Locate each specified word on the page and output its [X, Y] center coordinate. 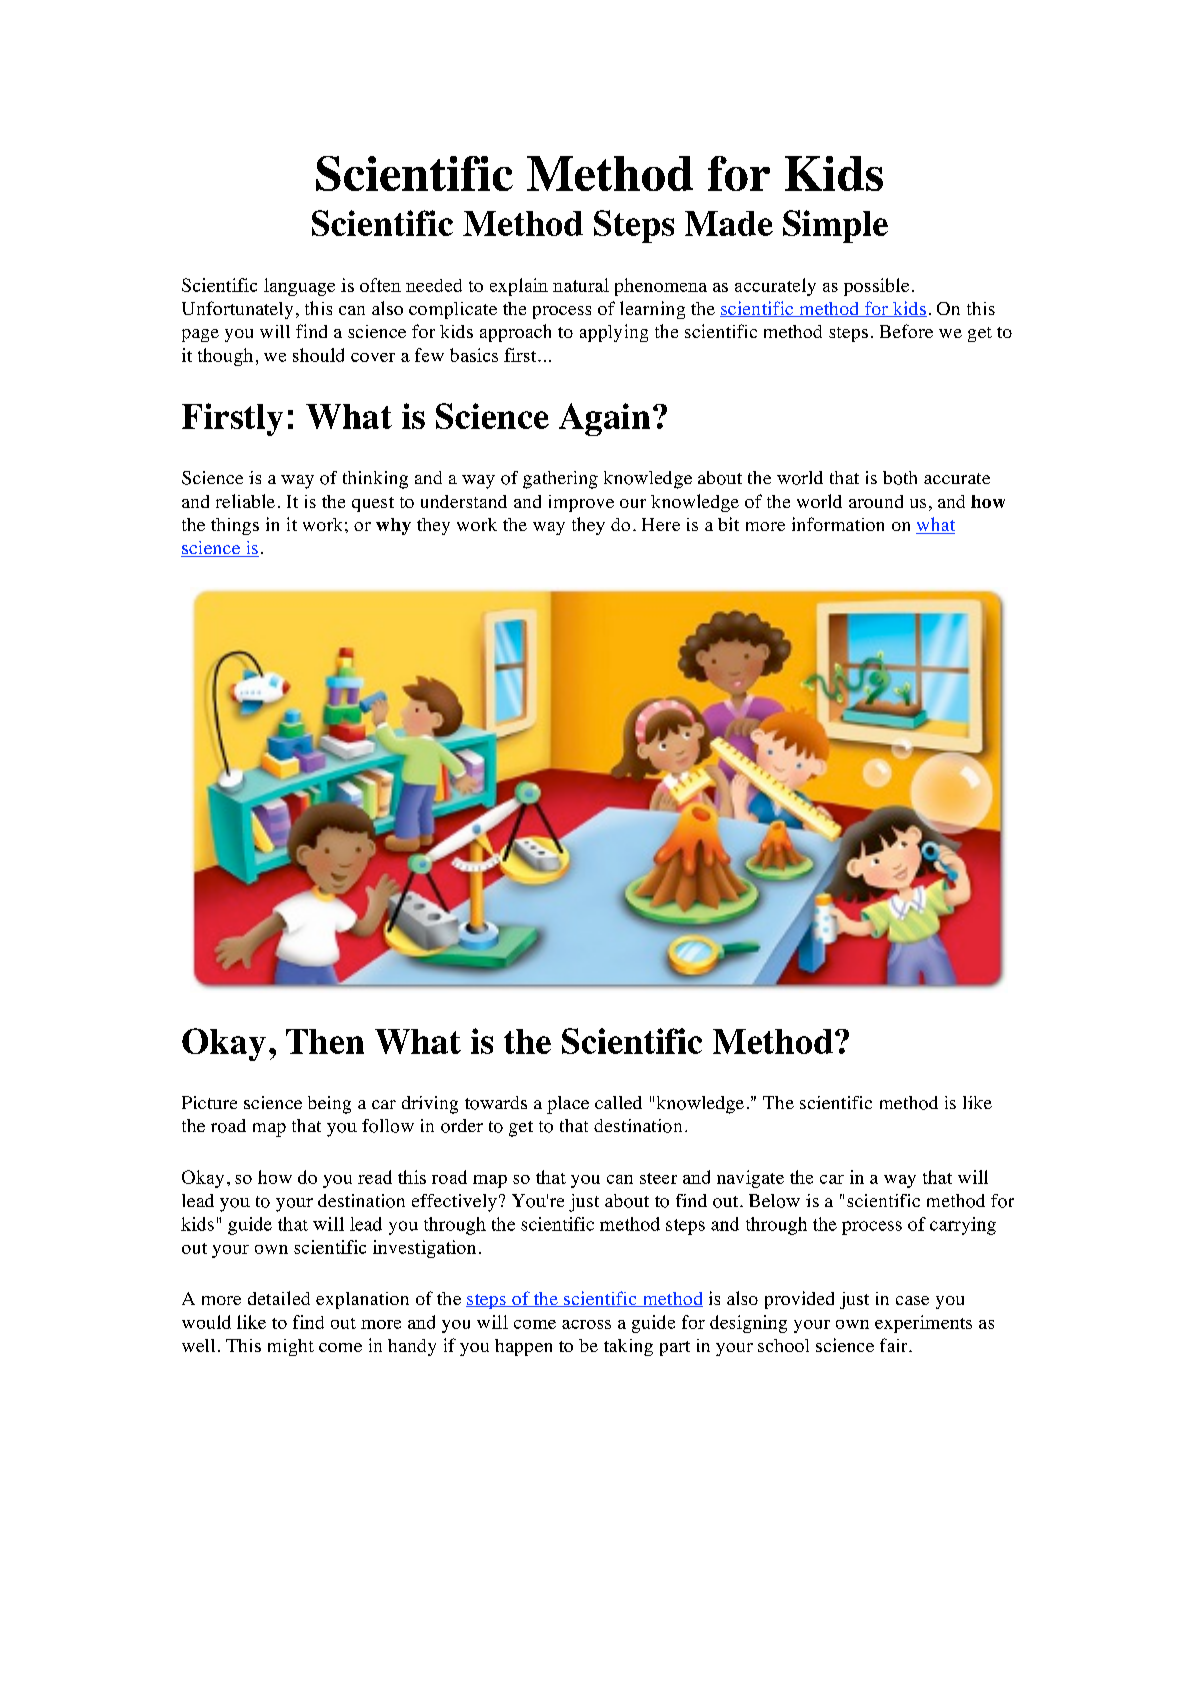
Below [774, 1201]
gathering [560, 480]
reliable [245, 501]
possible [876, 287]
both [900, 478]
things [235, 526]
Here [661, 524]
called [618, 1102]
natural [581, 285]
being [329, 1105]
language [299, 287]
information [838, 524]
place [568, 1105]
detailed [279, 1298]
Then [325, 1041]
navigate [750, 1179]
